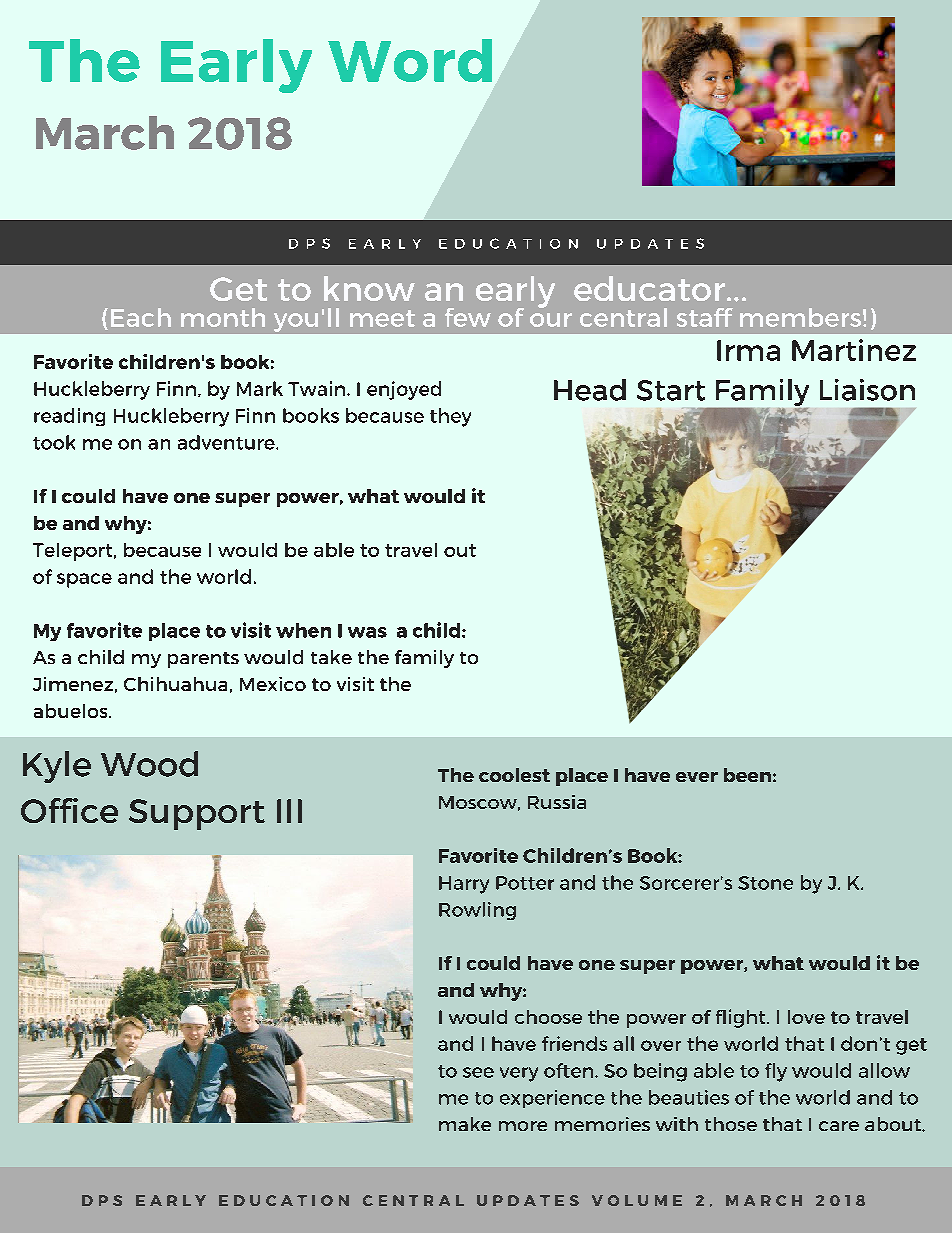  I want to click on make, so click(465, 1124).
